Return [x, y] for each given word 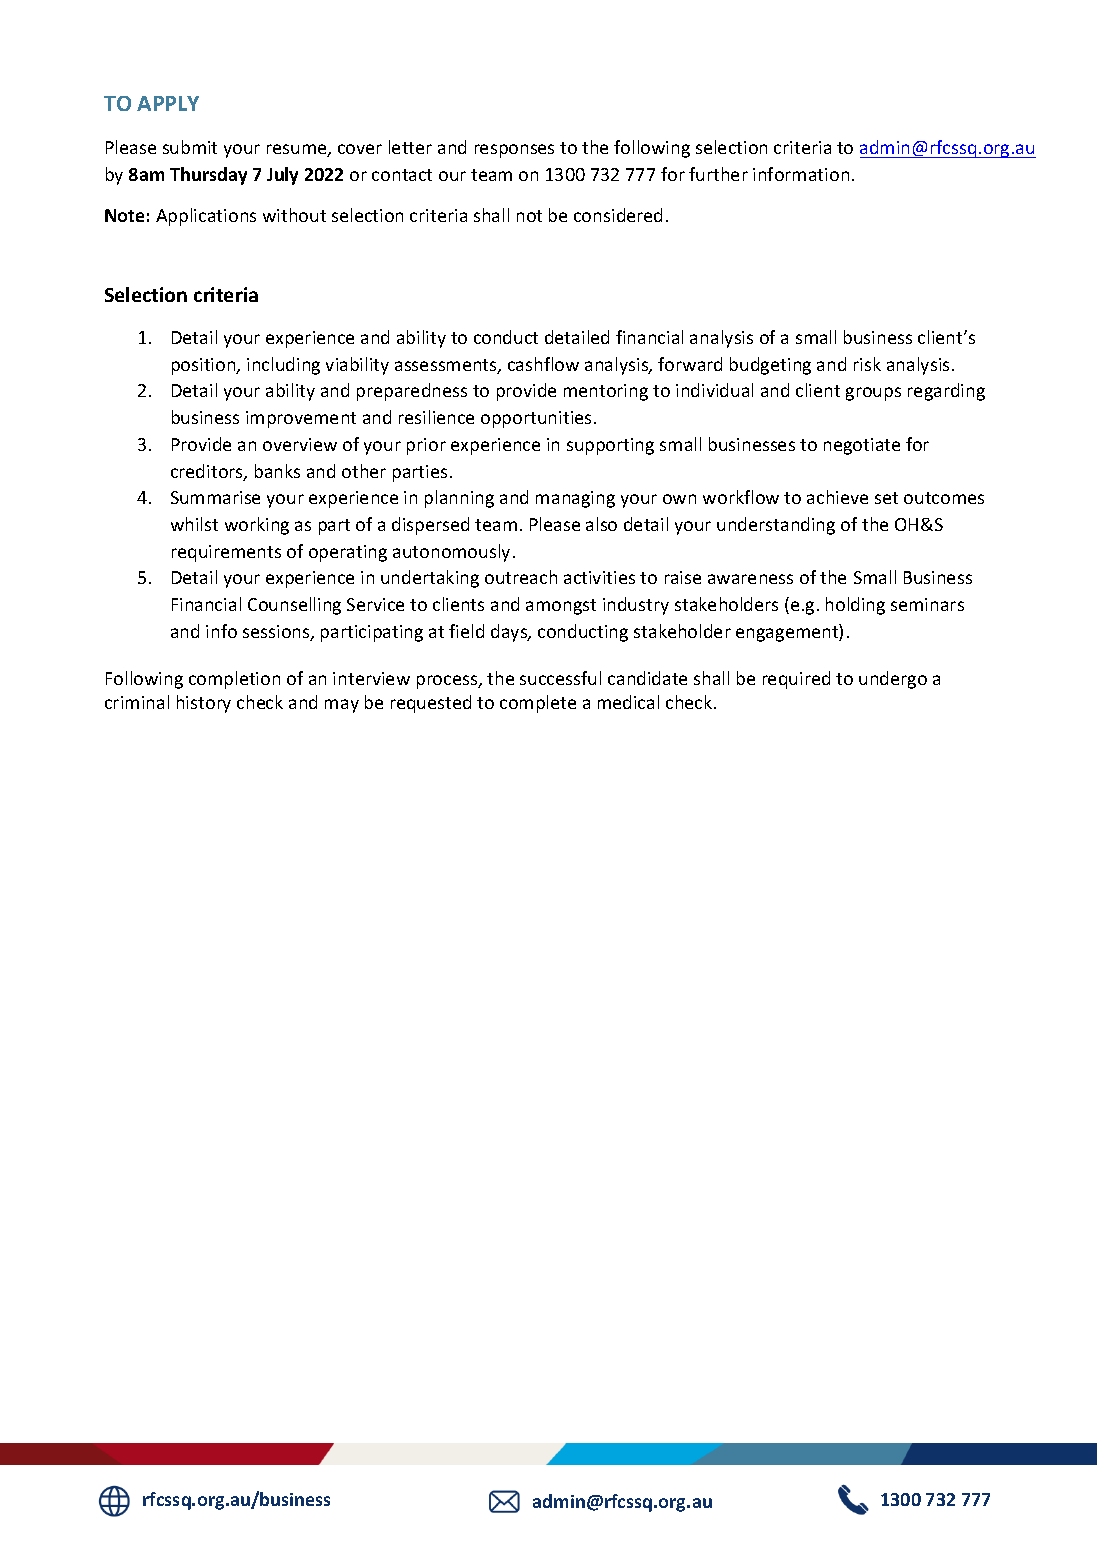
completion [234, 680]
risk [867, 364]
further [718, 174]
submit [190, 147]
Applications [206, 217]
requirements [226, 553]
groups [873, 394]
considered [618, 215]
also [601, 524]
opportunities [536, 419]
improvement [301, 419]
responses [514, 151]
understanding [776, 526]
